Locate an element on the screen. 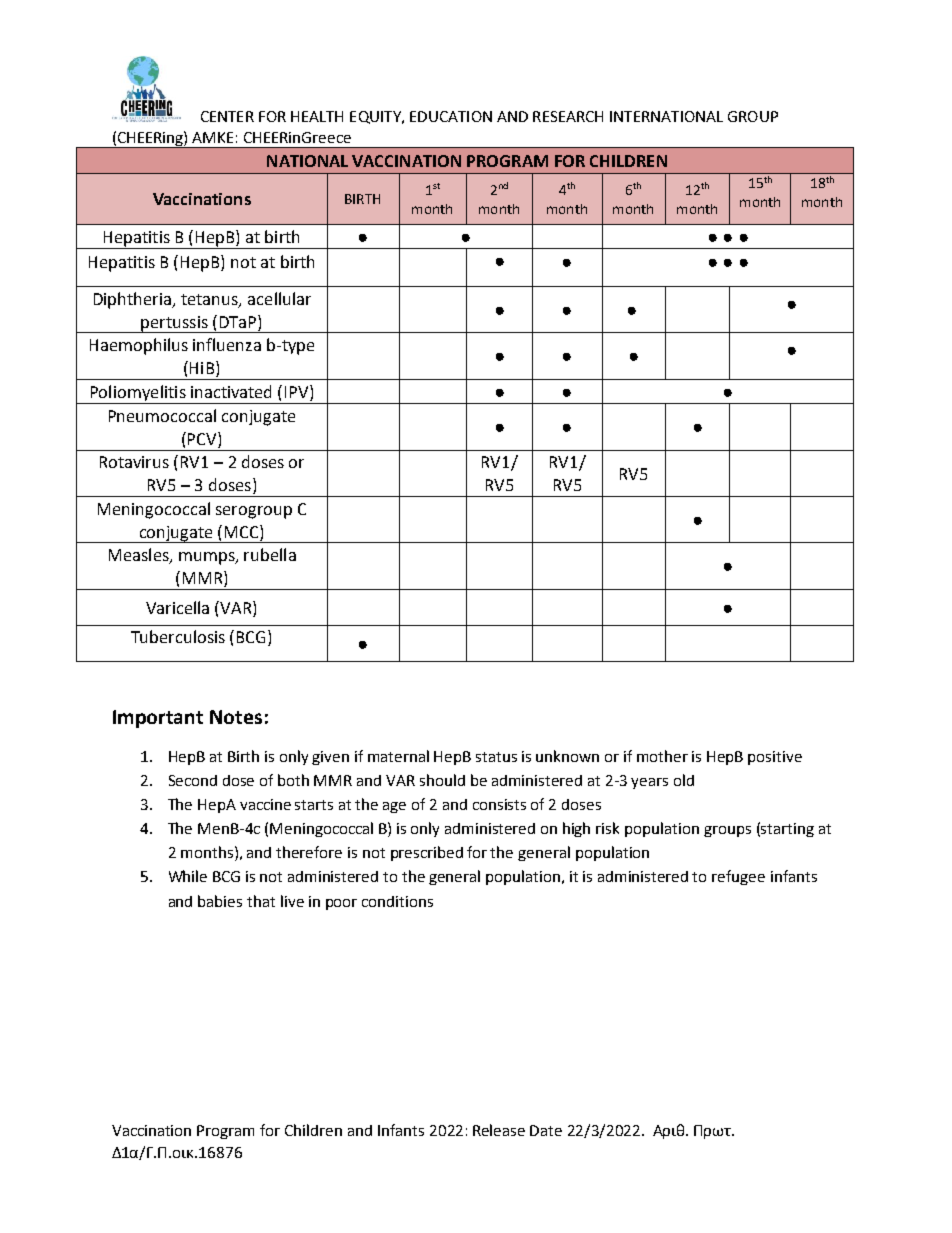 This screenshot has width=952, height=1233. old is located at coordinates (684, 780).
